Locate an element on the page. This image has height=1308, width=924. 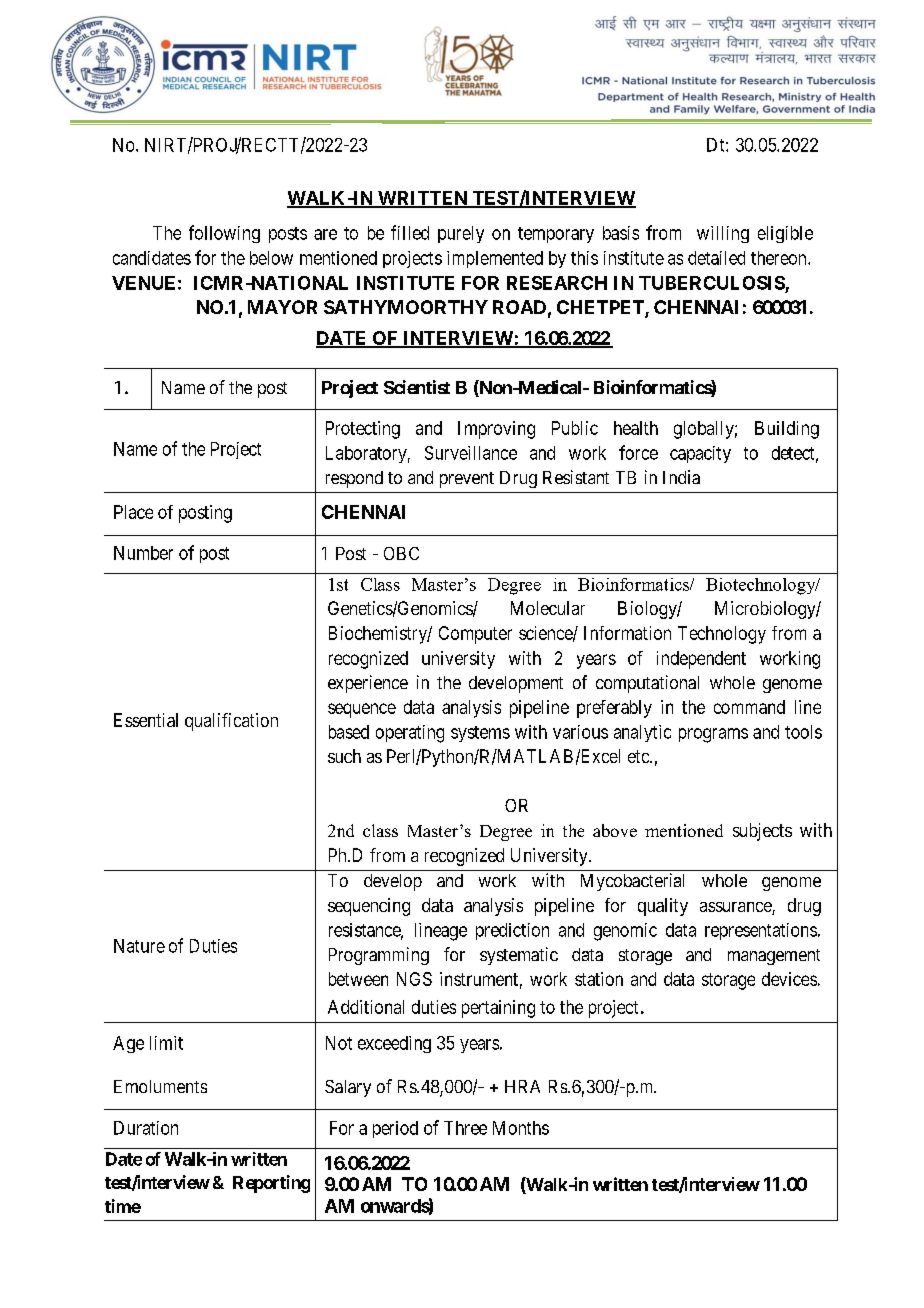
following is located at coordinates (224, 234).
